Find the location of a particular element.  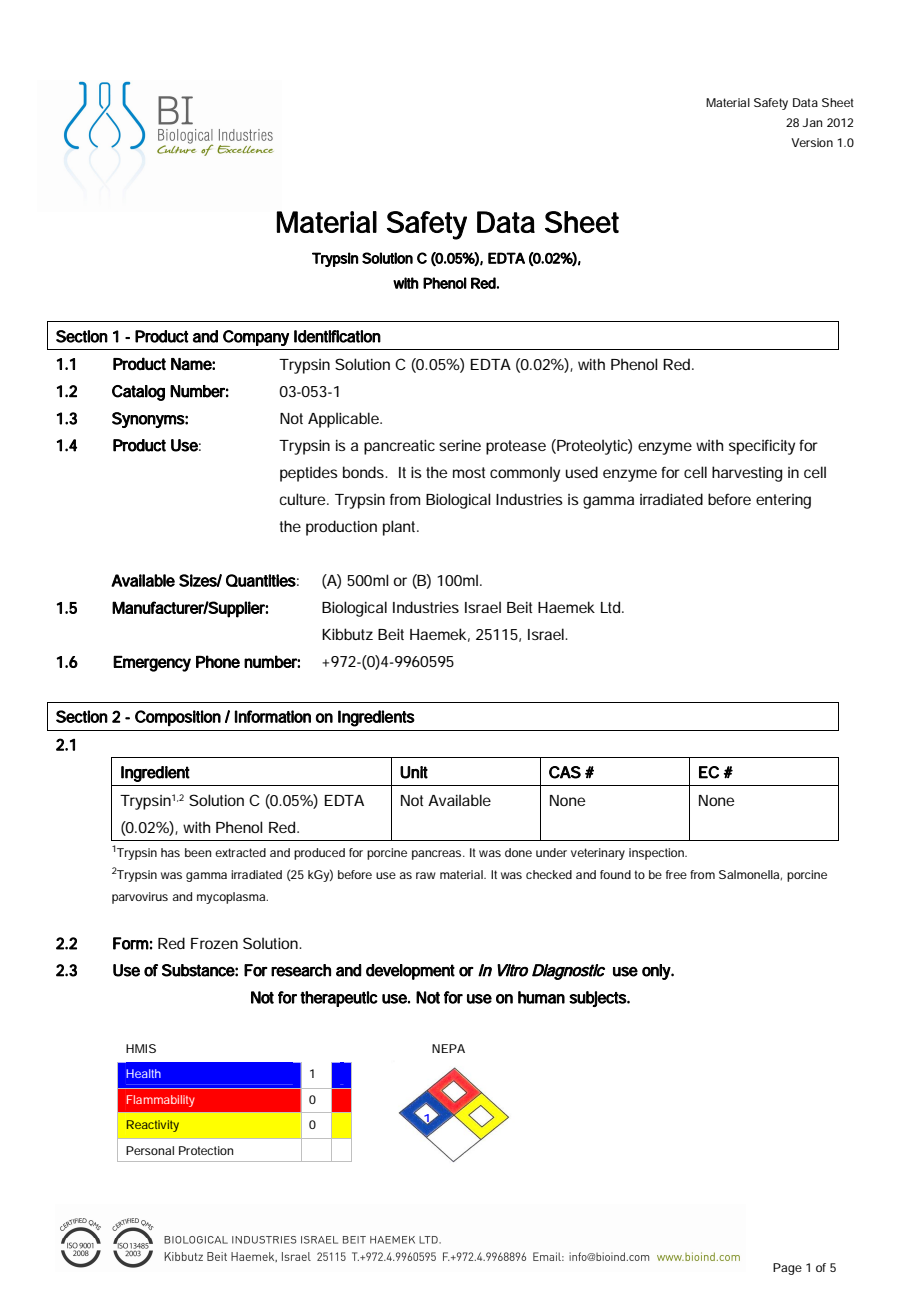

Version is located at coordinates (812, 142).
